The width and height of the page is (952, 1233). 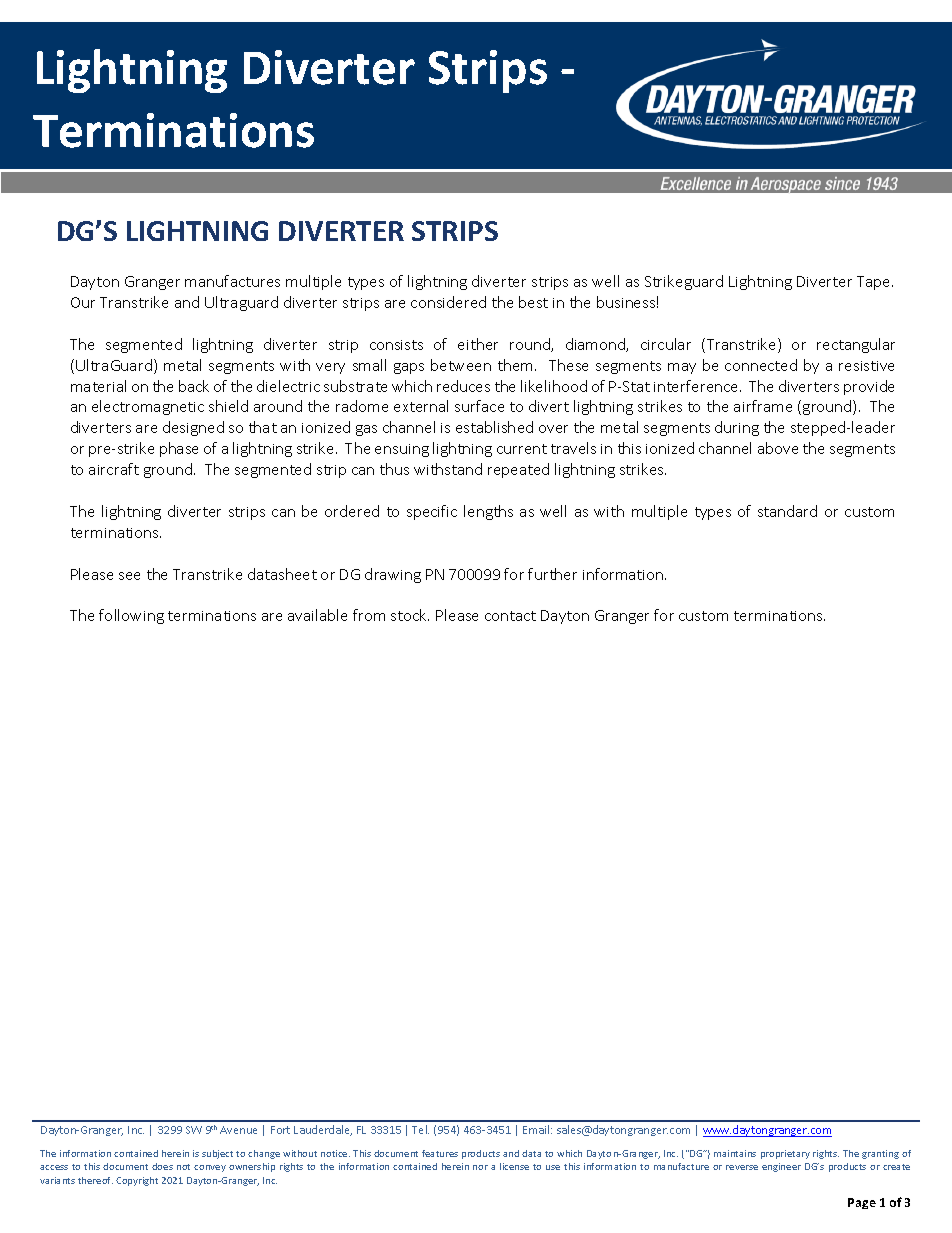 What do you see at coordinates (787, 511) in the page?
I see `standard` at bounding box center [787, 511].
